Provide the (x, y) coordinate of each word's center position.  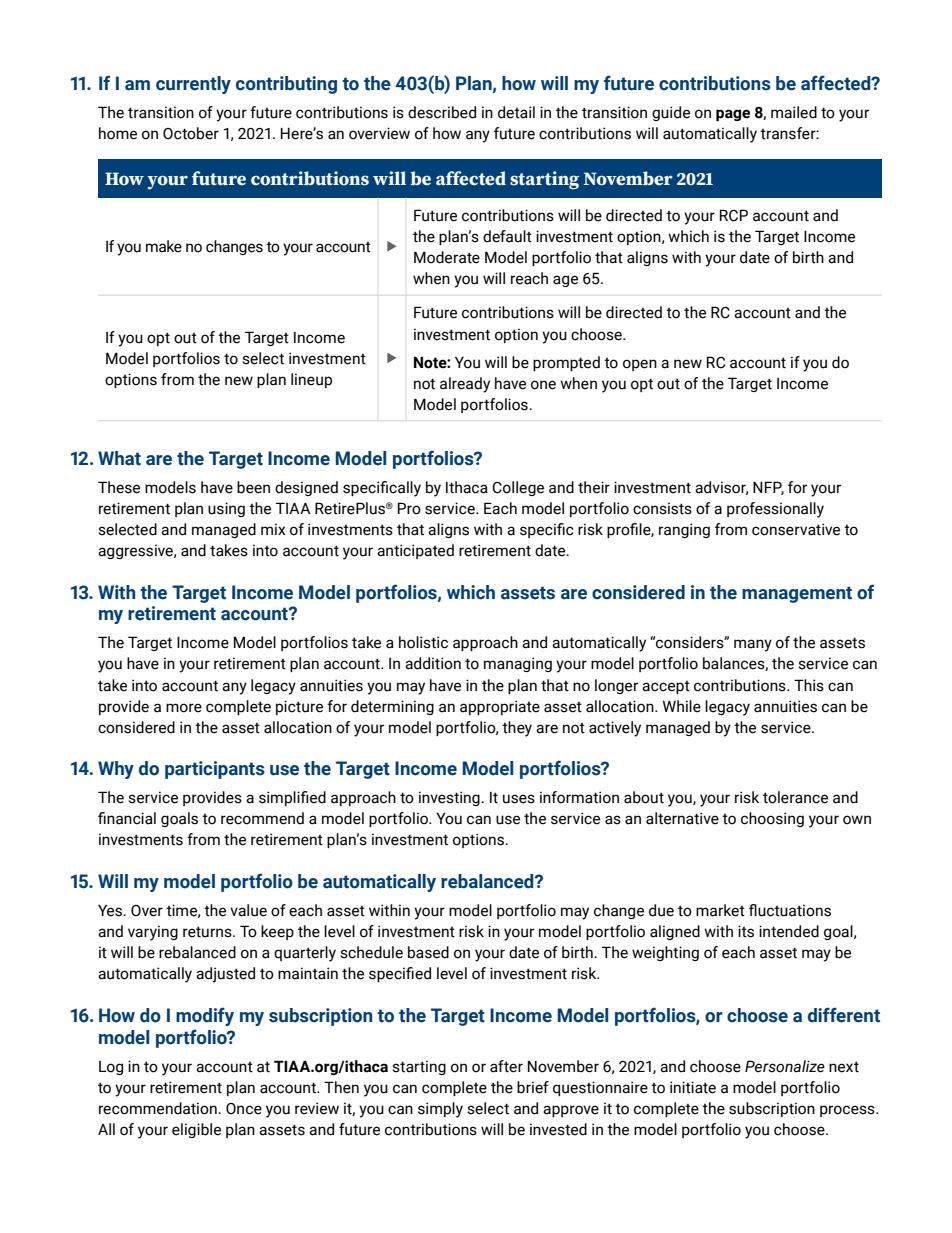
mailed (794, 112)
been (253, 487)
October (191, 133)
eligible (196, 1130)
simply (440, 1110)
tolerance (795, 797)
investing (450, 798)
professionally (775, 510)
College (518, 488)
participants (215, 770)
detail (516, 112)
